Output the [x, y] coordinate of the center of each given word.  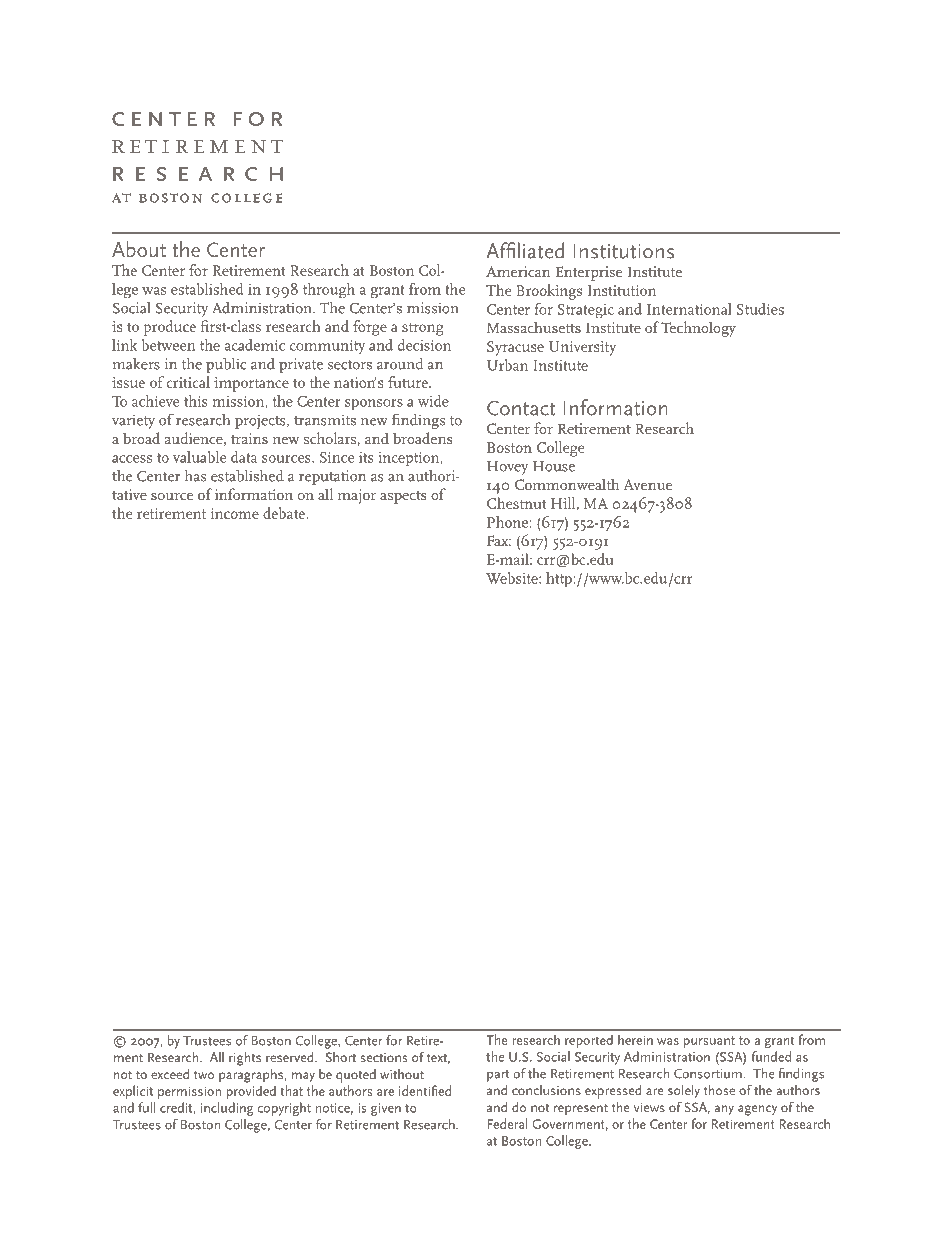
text [438, 1059]
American [518, 271]
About [139, 249]
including [227, 1109]
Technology [698, 329]
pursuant [709, 1042]
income [235, 513]
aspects [403, 497]
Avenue [647, 484]
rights [245, 1059]
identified [425, 1090]
